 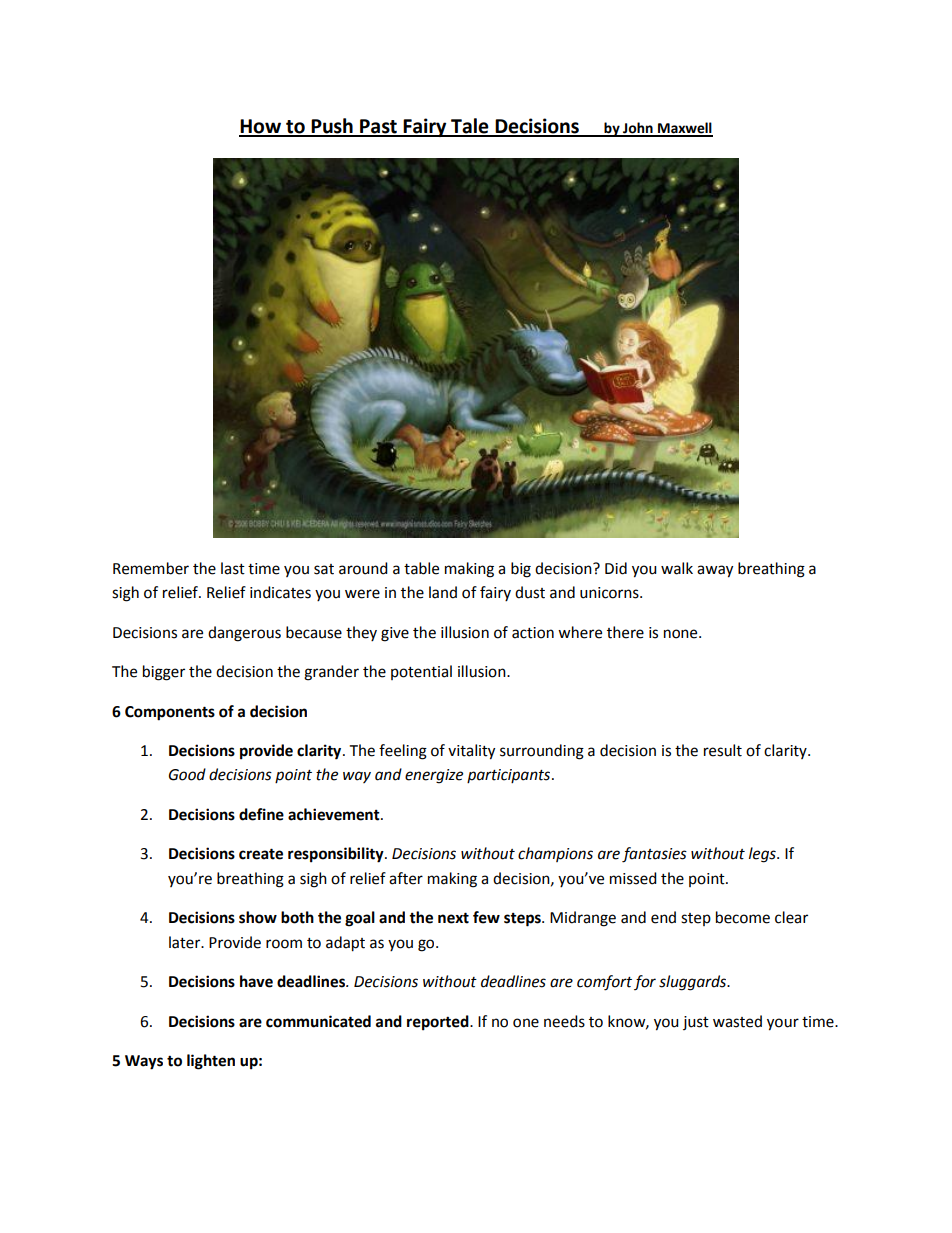 I want to click on Maxwell, so click(x=684, y=129).
